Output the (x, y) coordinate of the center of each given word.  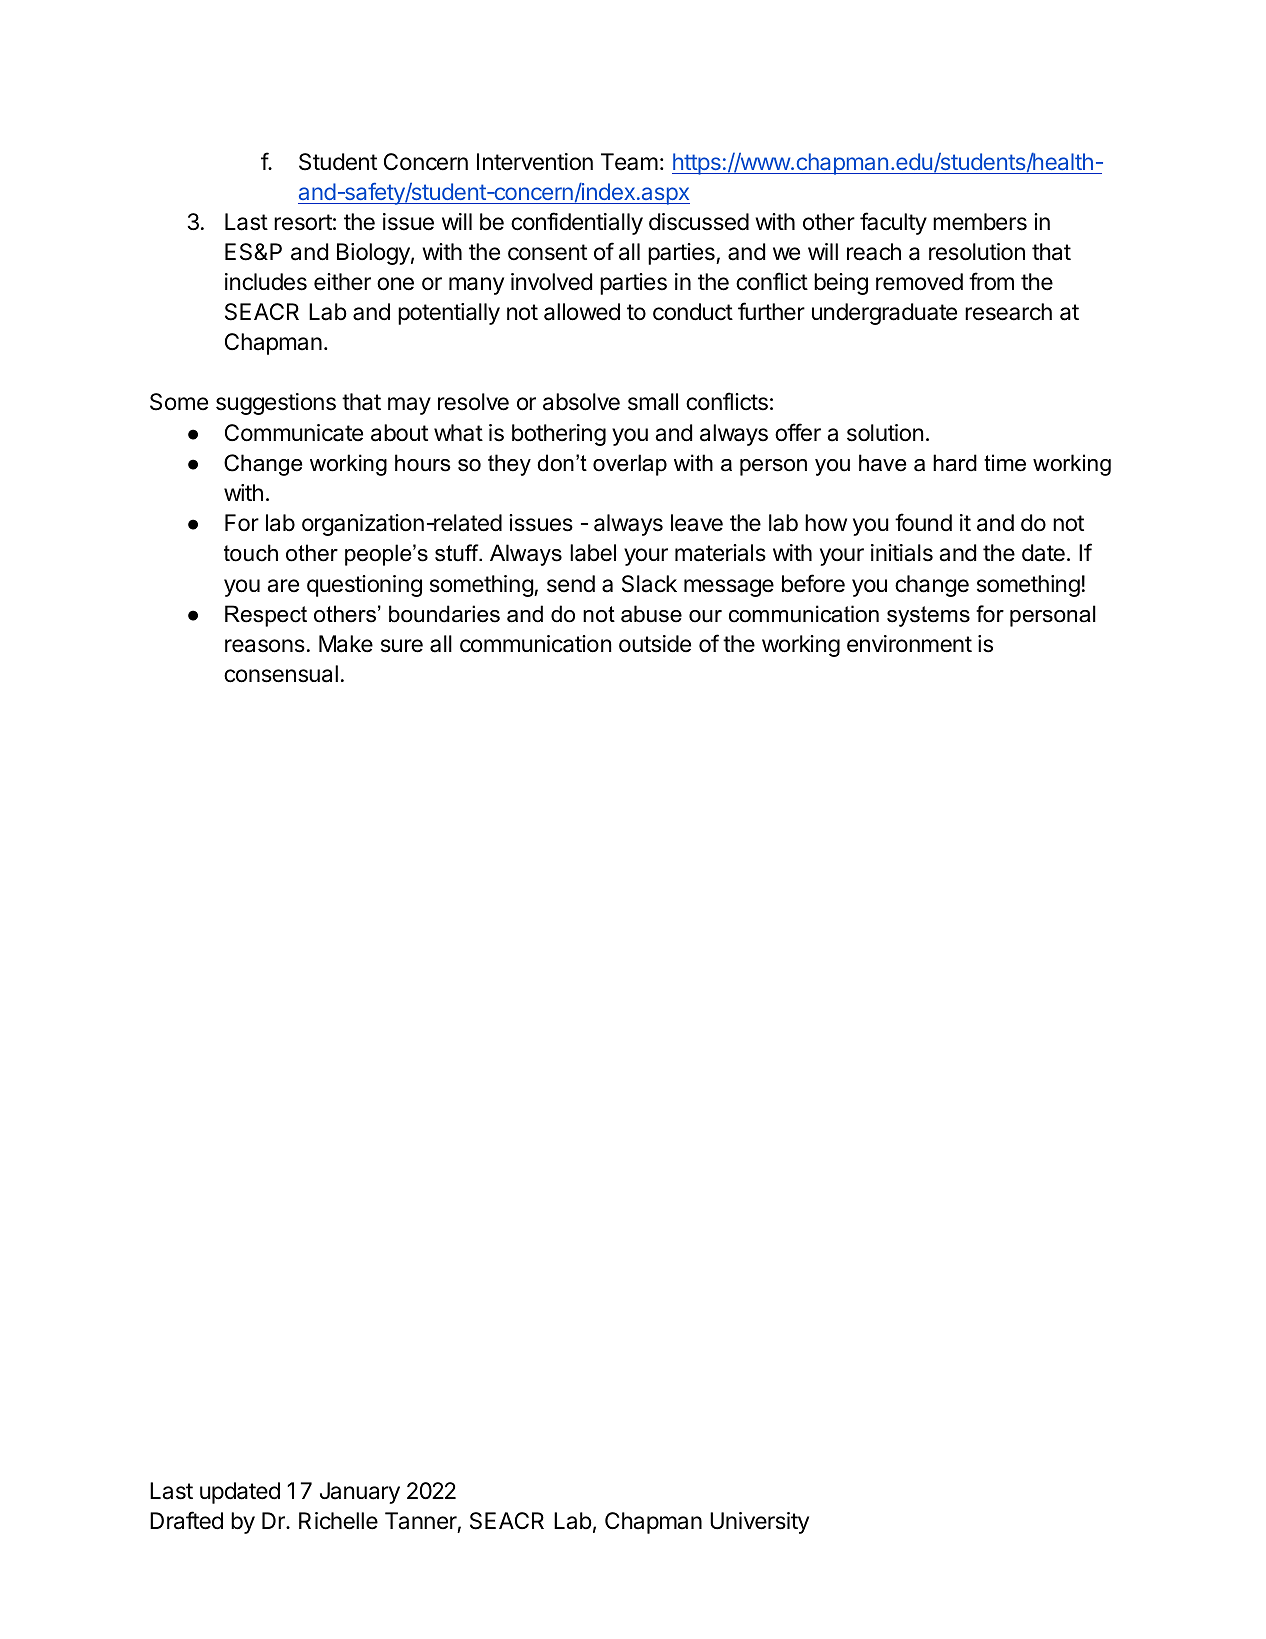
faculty (893, 223)
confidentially (577, 223)
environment (909, 644)
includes (266, 282)
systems (928, 616)
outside (655, 644)
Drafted (186, 1520)
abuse (651, 614)
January (360, 1493)
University (759, 1523)
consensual (281, 674)
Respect (266, 616)
